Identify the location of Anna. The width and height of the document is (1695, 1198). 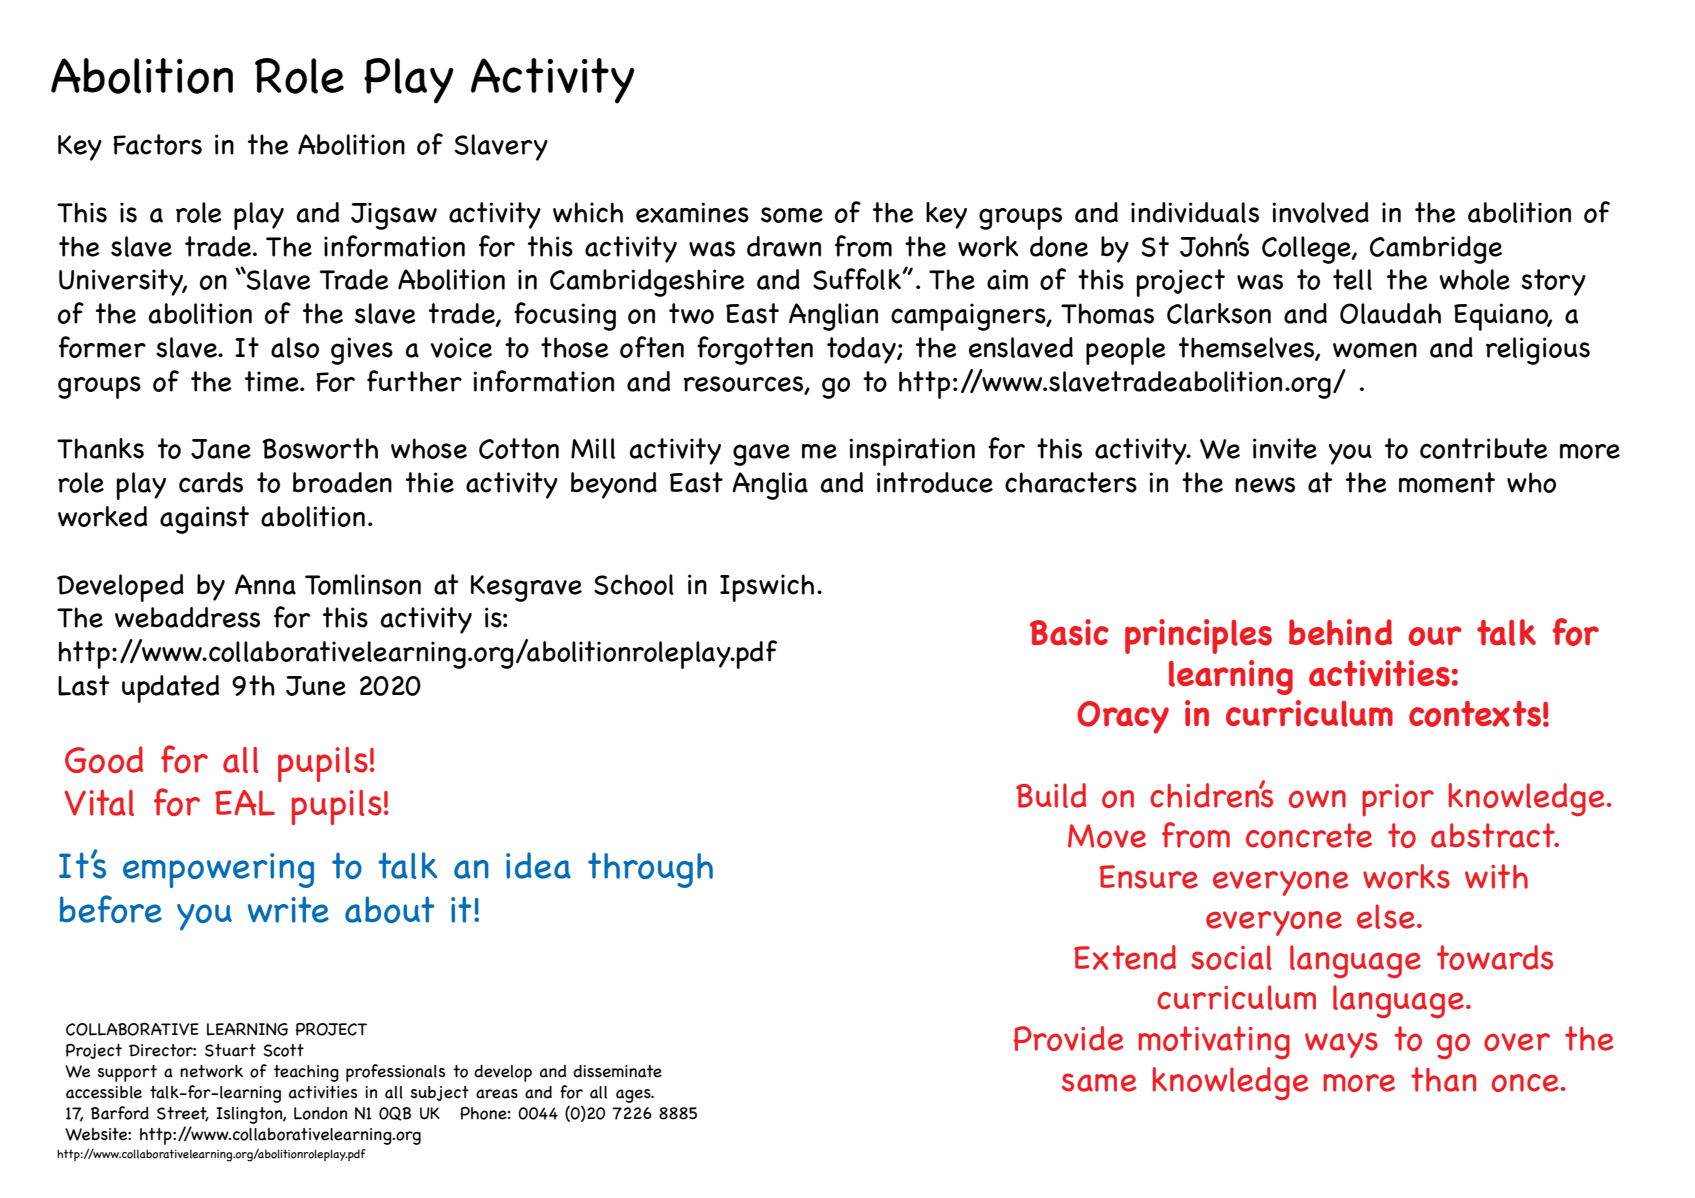
(265, 584).
